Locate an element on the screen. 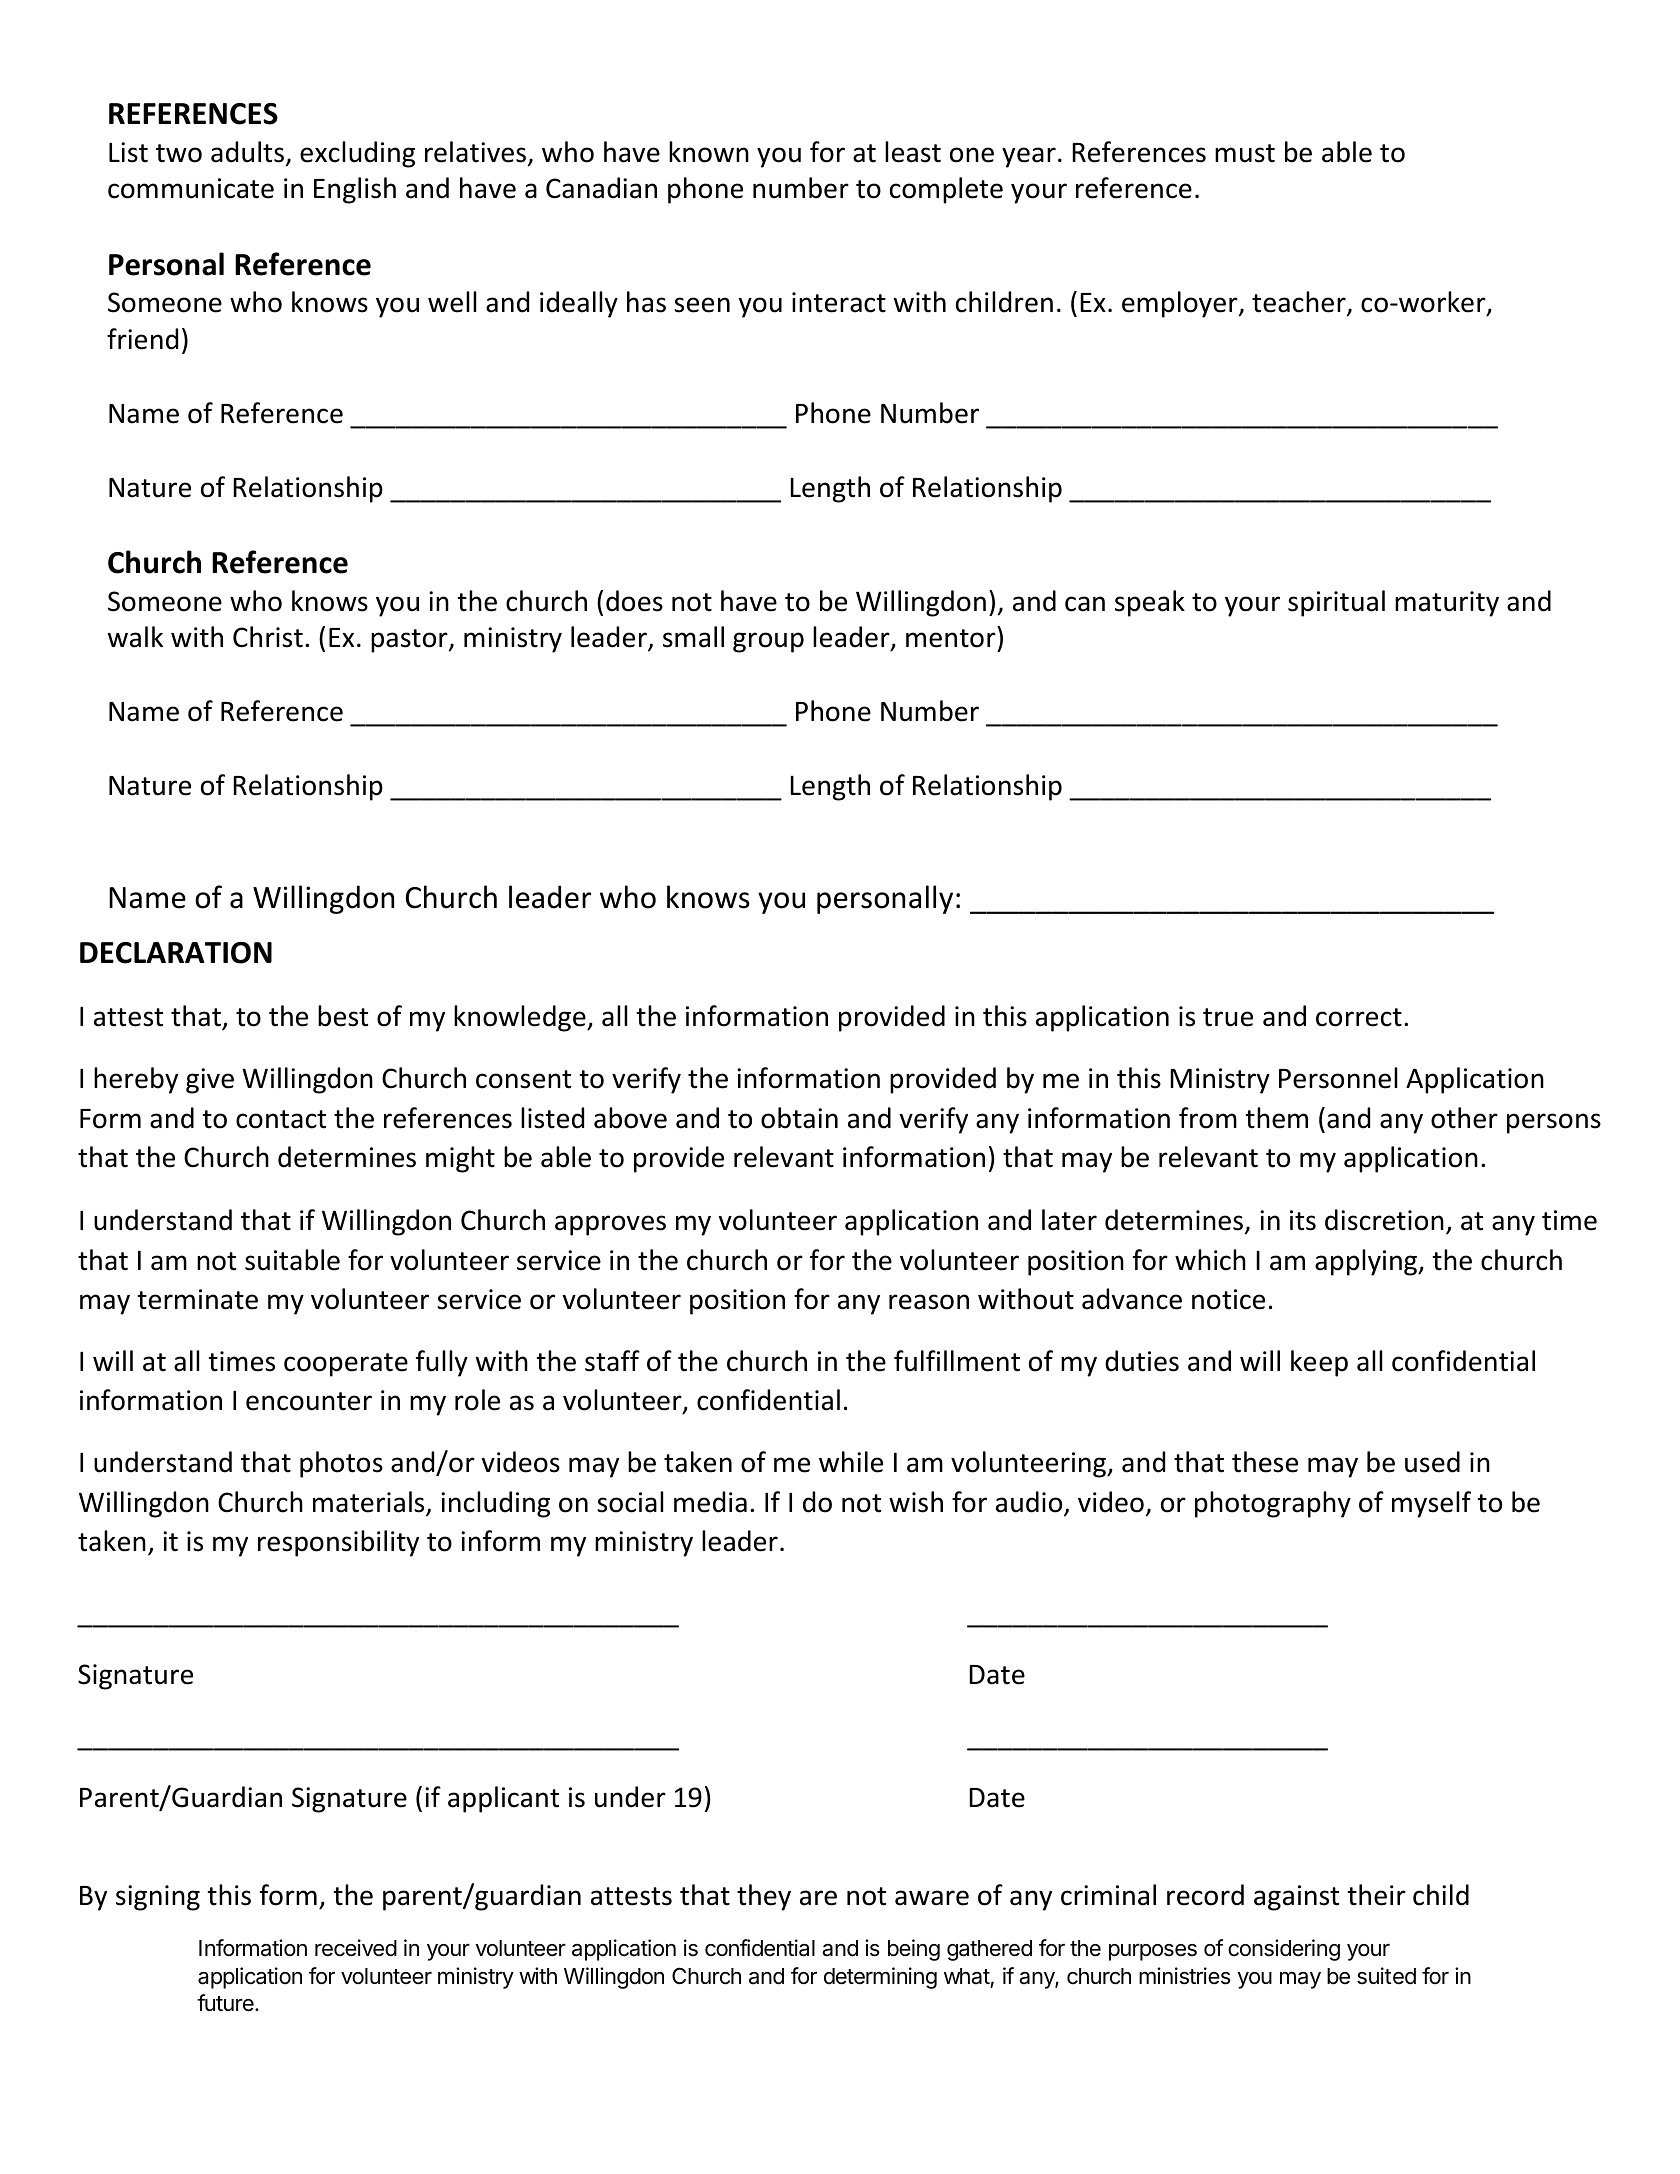 This screenshot has width=1680, height=2174. obtain is located at coordinates (799, 1118).
